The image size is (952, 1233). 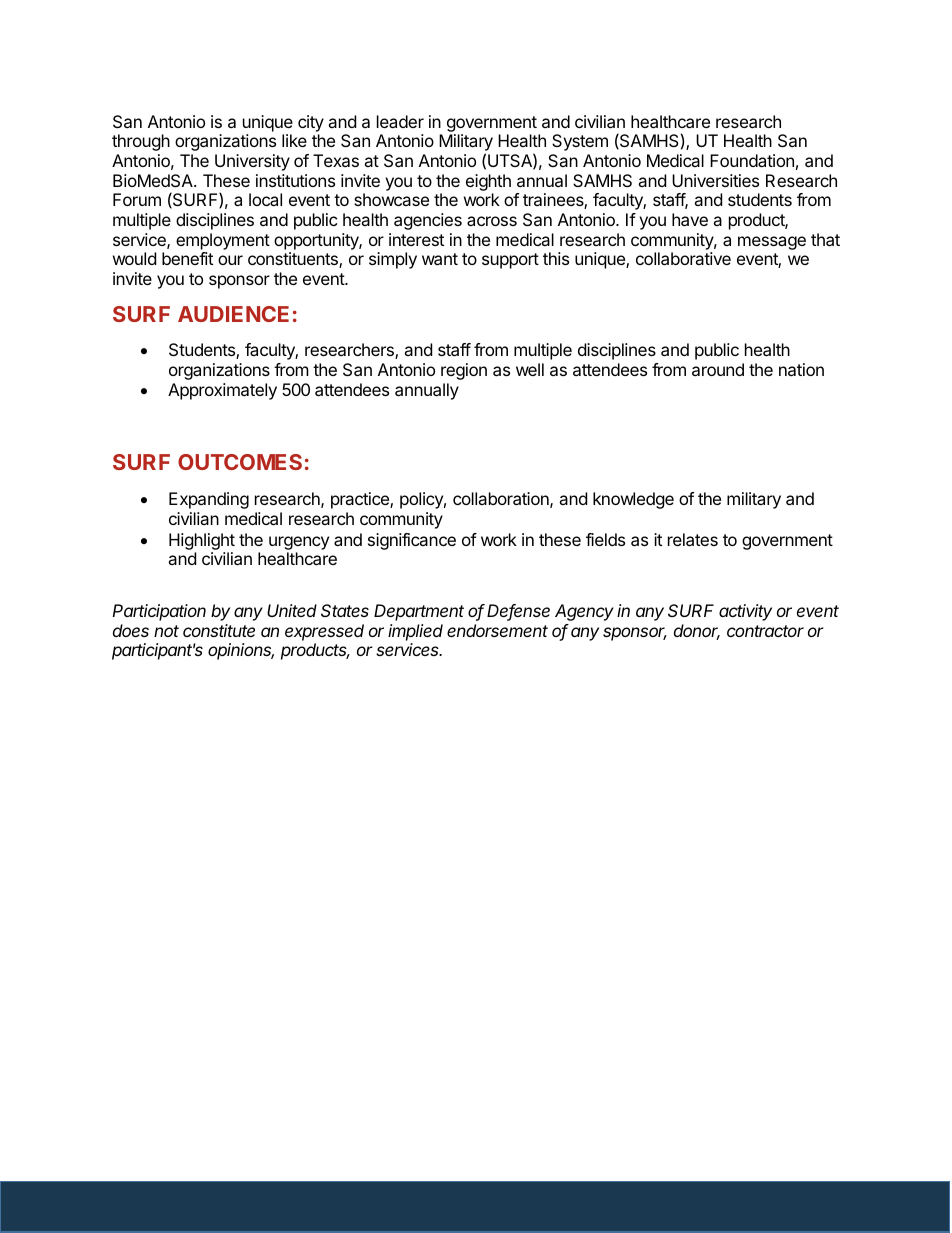 What do you see at coordinates (464, 371) in the image?
I see `region` at bounding box center [464, 371].
